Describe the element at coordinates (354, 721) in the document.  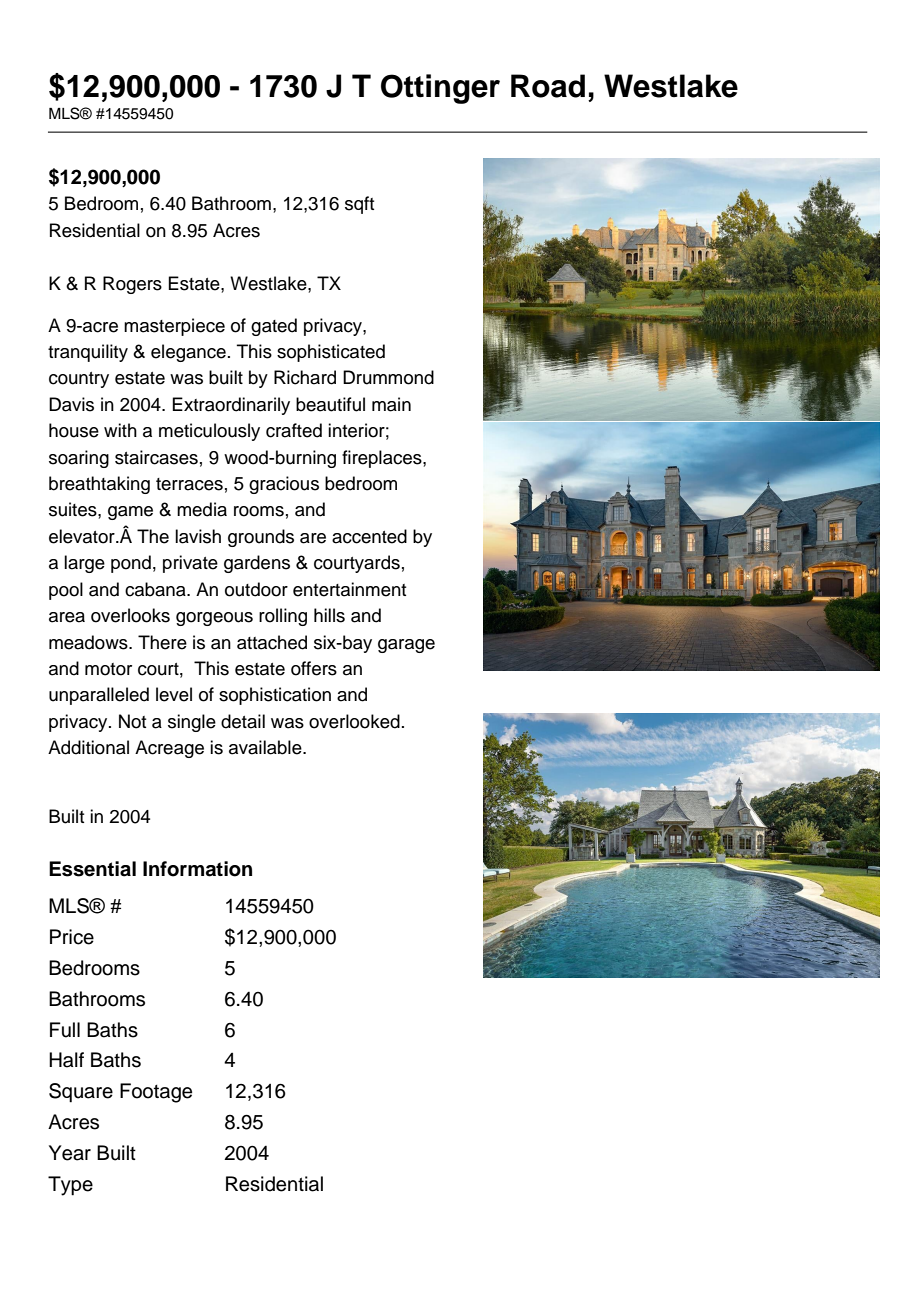
I see `overlooked` at that location.
